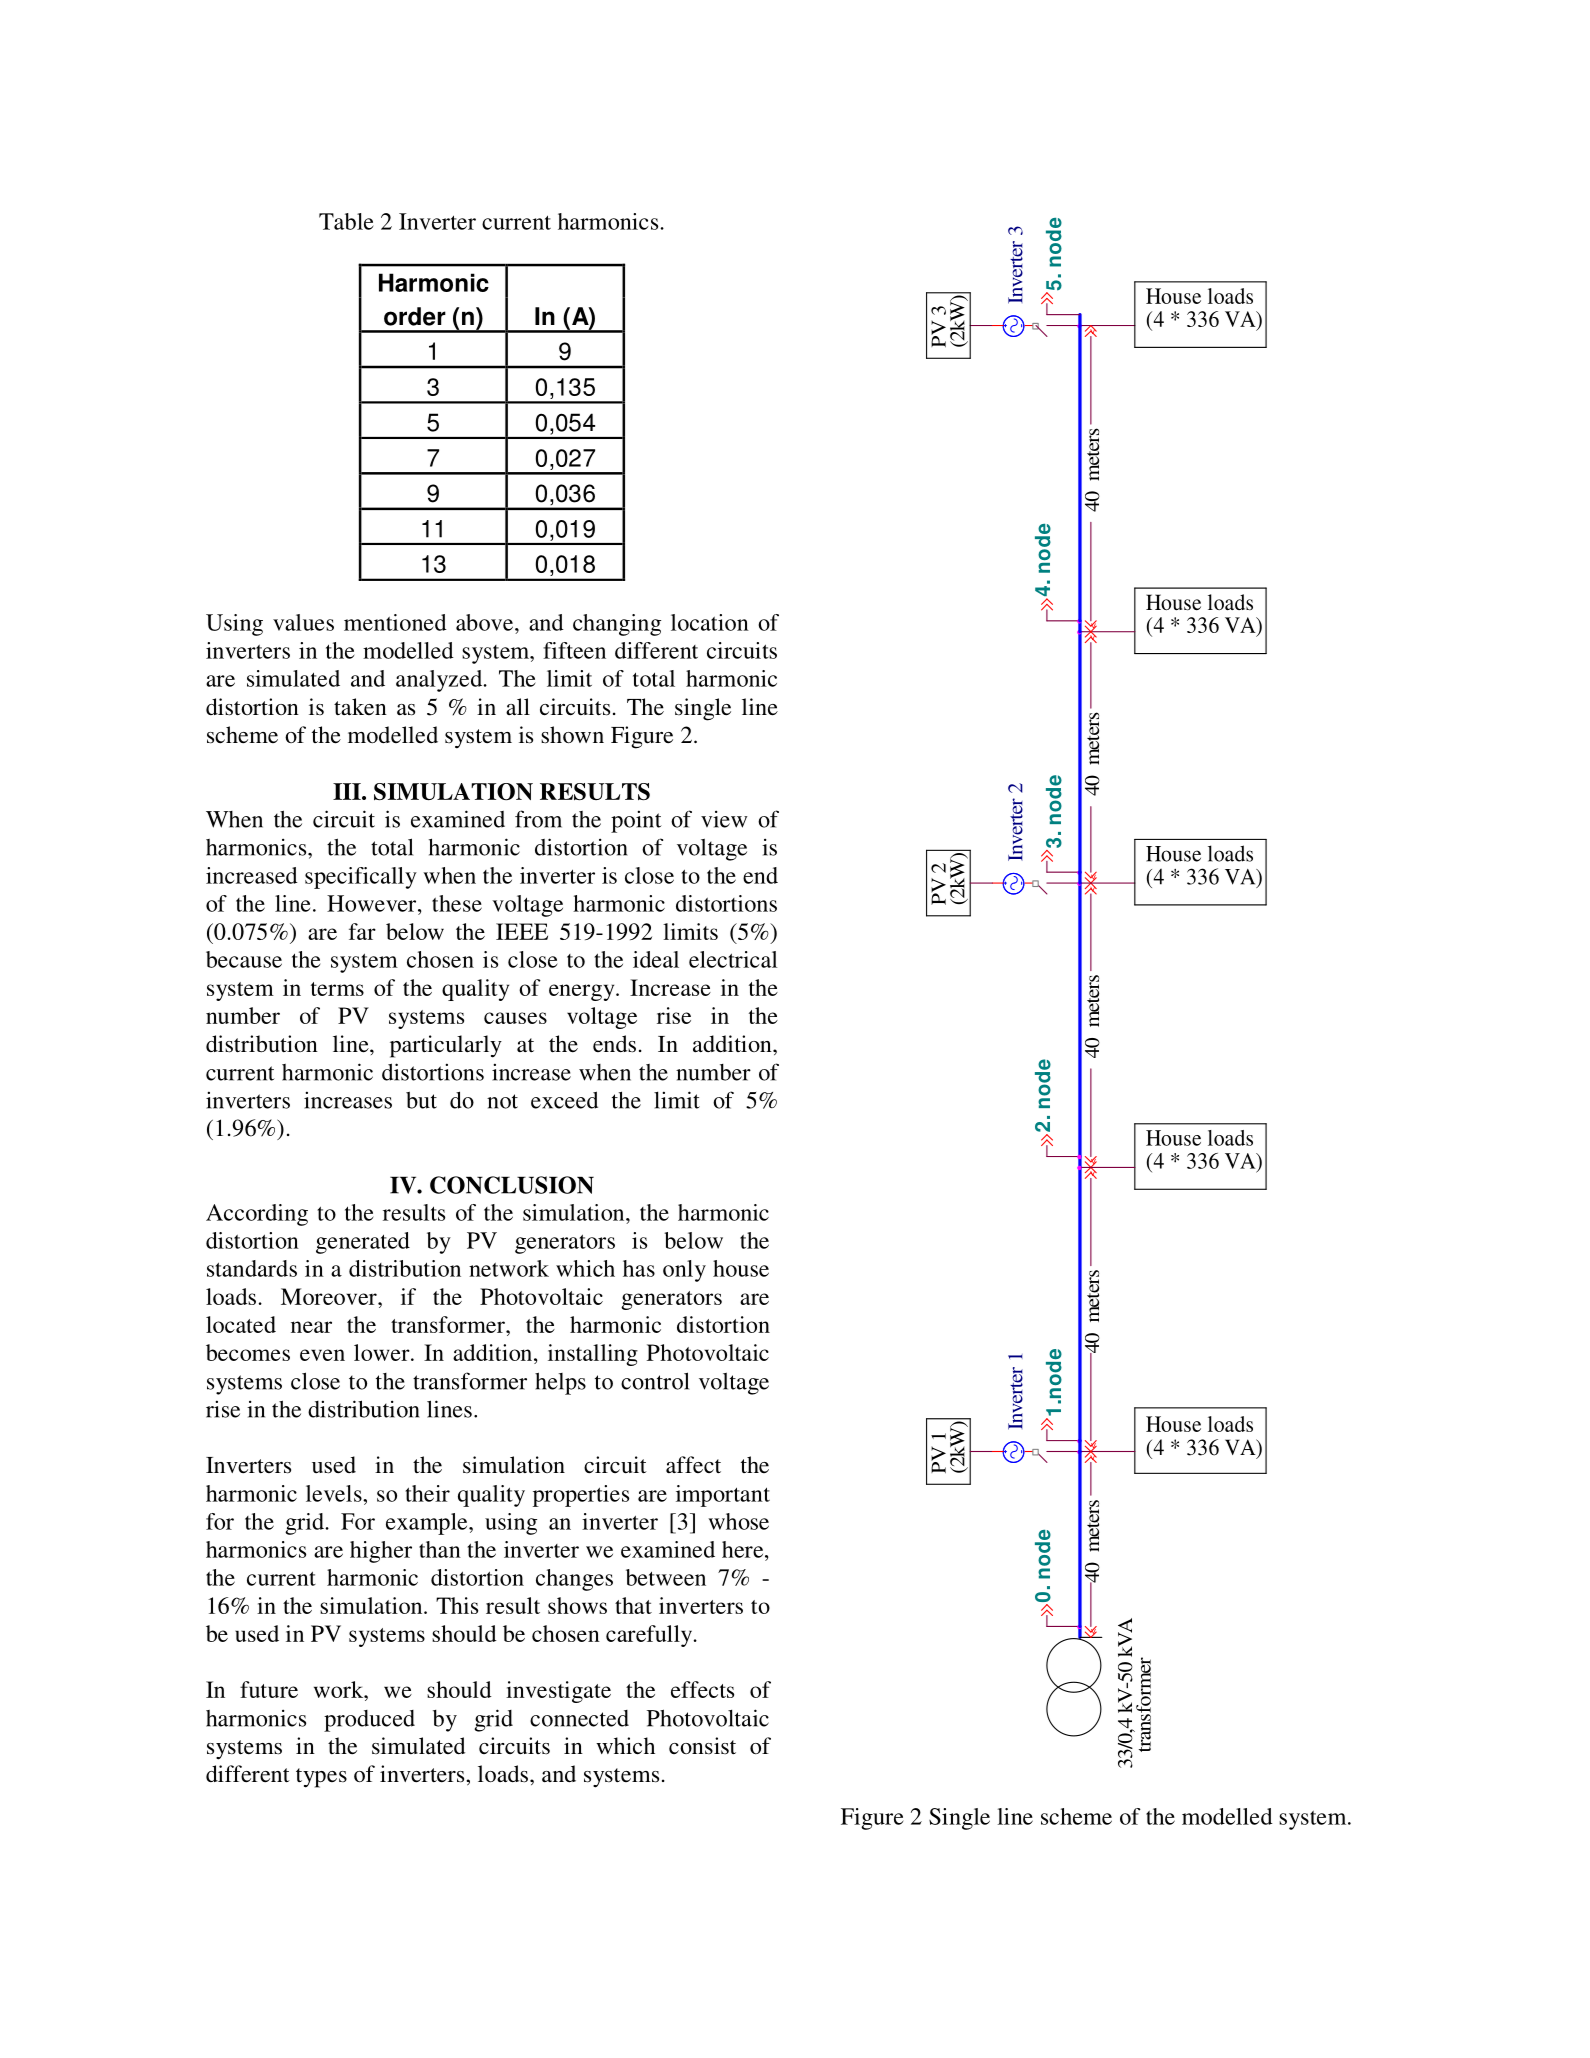  I want to click on above, so click(486, 622).
